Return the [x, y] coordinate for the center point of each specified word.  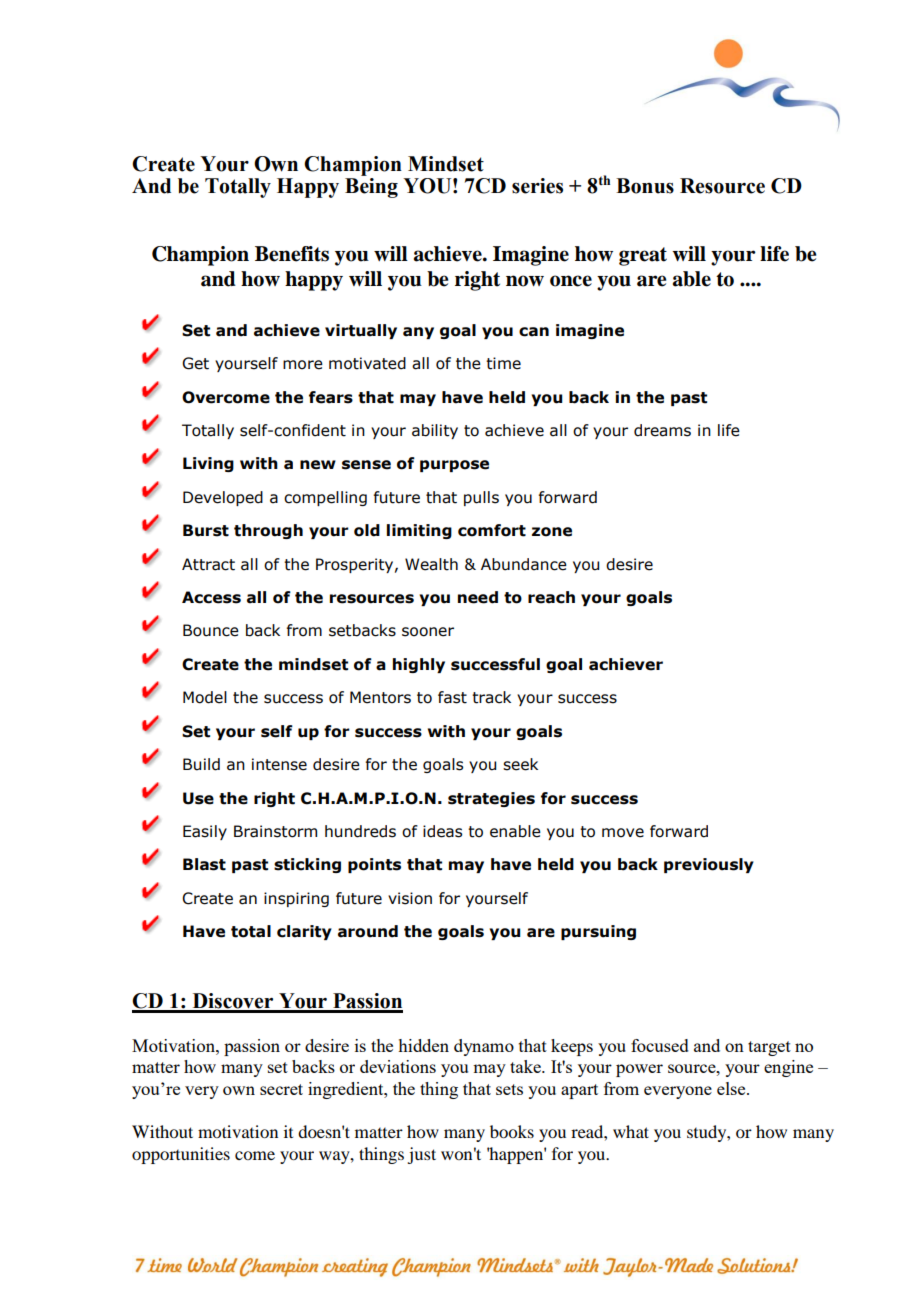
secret [281, 1089]
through [268, 531]
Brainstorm [275, 831]
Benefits [292, 254]
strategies [491, 799]
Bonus [645, 186]
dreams [662, 430]
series [537, 186]
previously [709, 865]
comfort [492, 530]
